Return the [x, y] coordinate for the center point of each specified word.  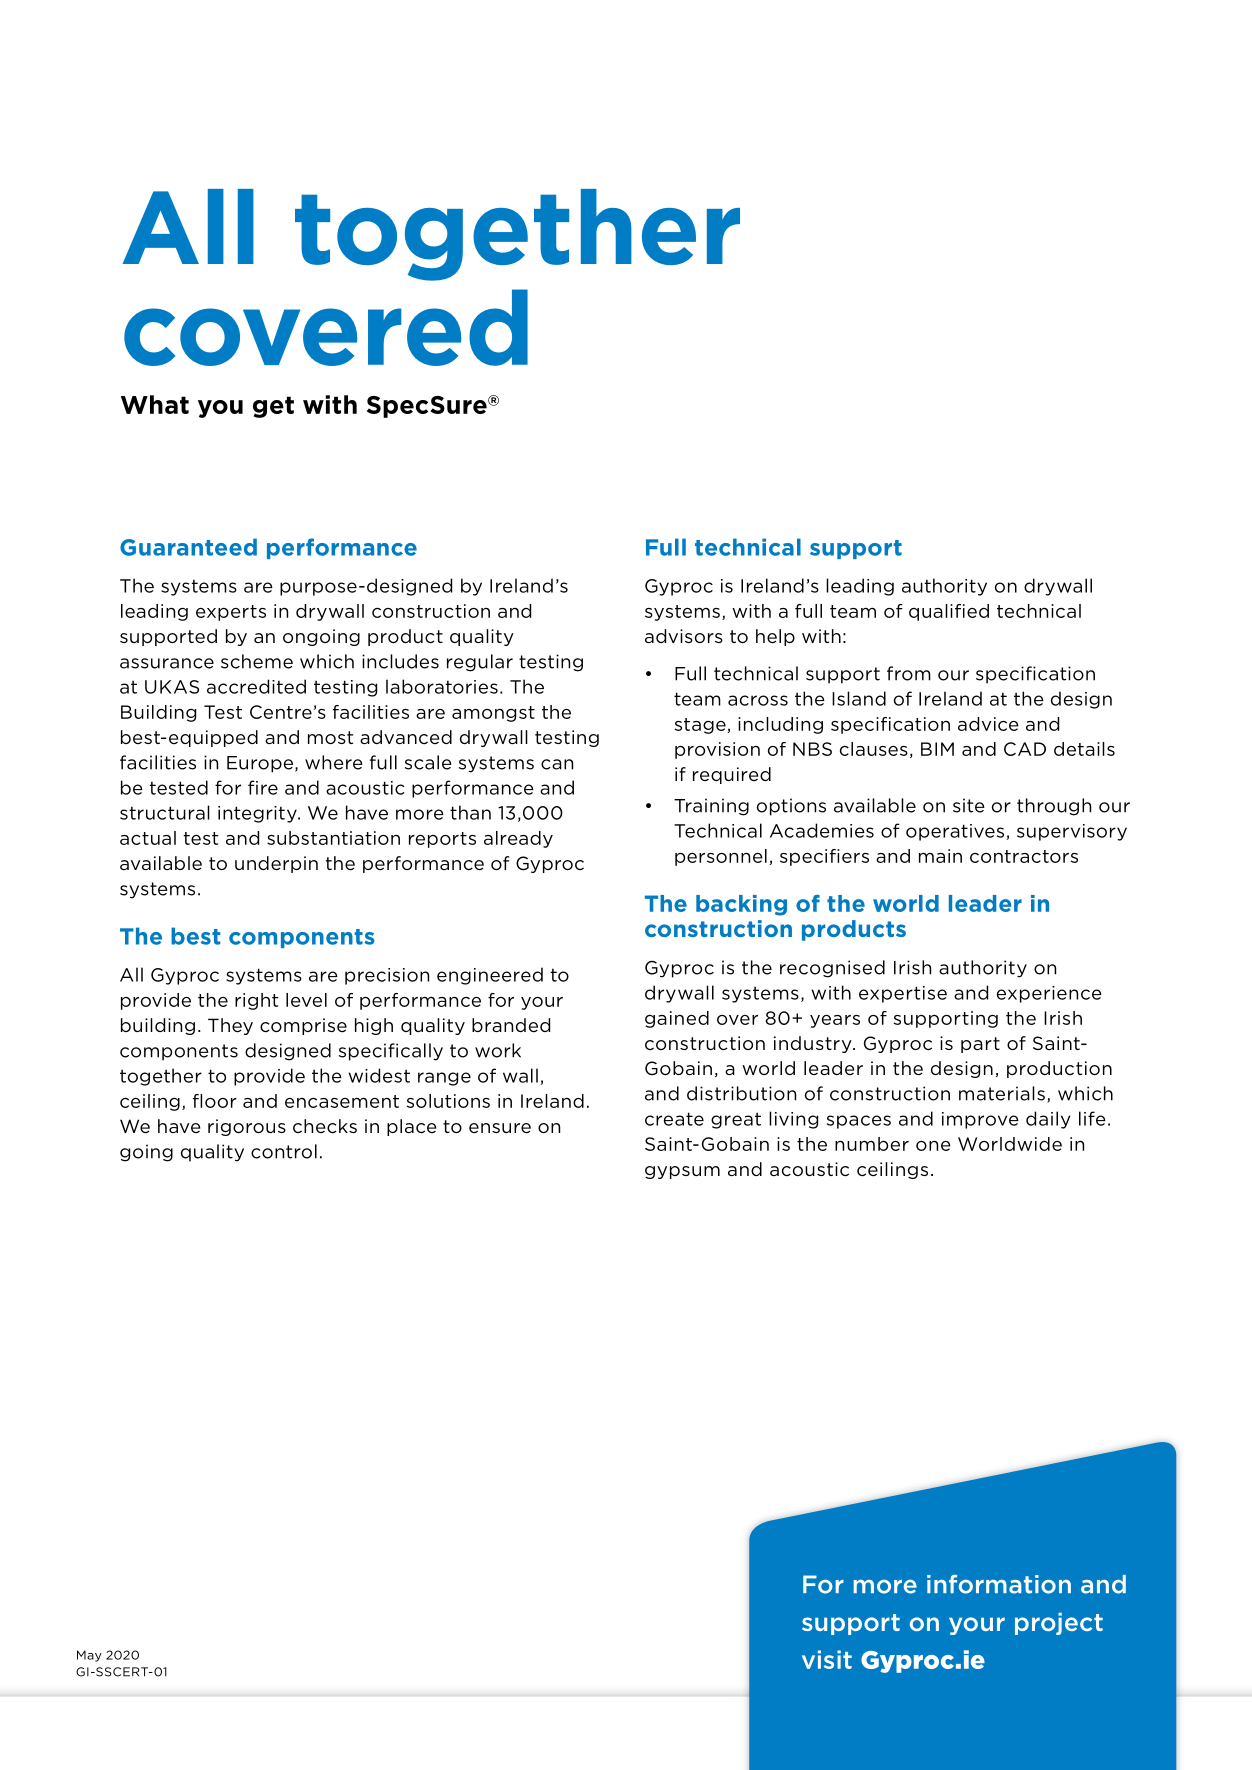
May [89, 1656]
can [557, 764]
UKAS [172, 687]
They [230, 1026]
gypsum [682, 1172]
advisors [684, 636]
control [284, 1151]
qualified [949, 612]
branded [511, 1025]
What [155, 404]
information [999, 1584]
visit [827, 1659]
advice [988, 724]
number [872, 1144]
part [980, 1045]
